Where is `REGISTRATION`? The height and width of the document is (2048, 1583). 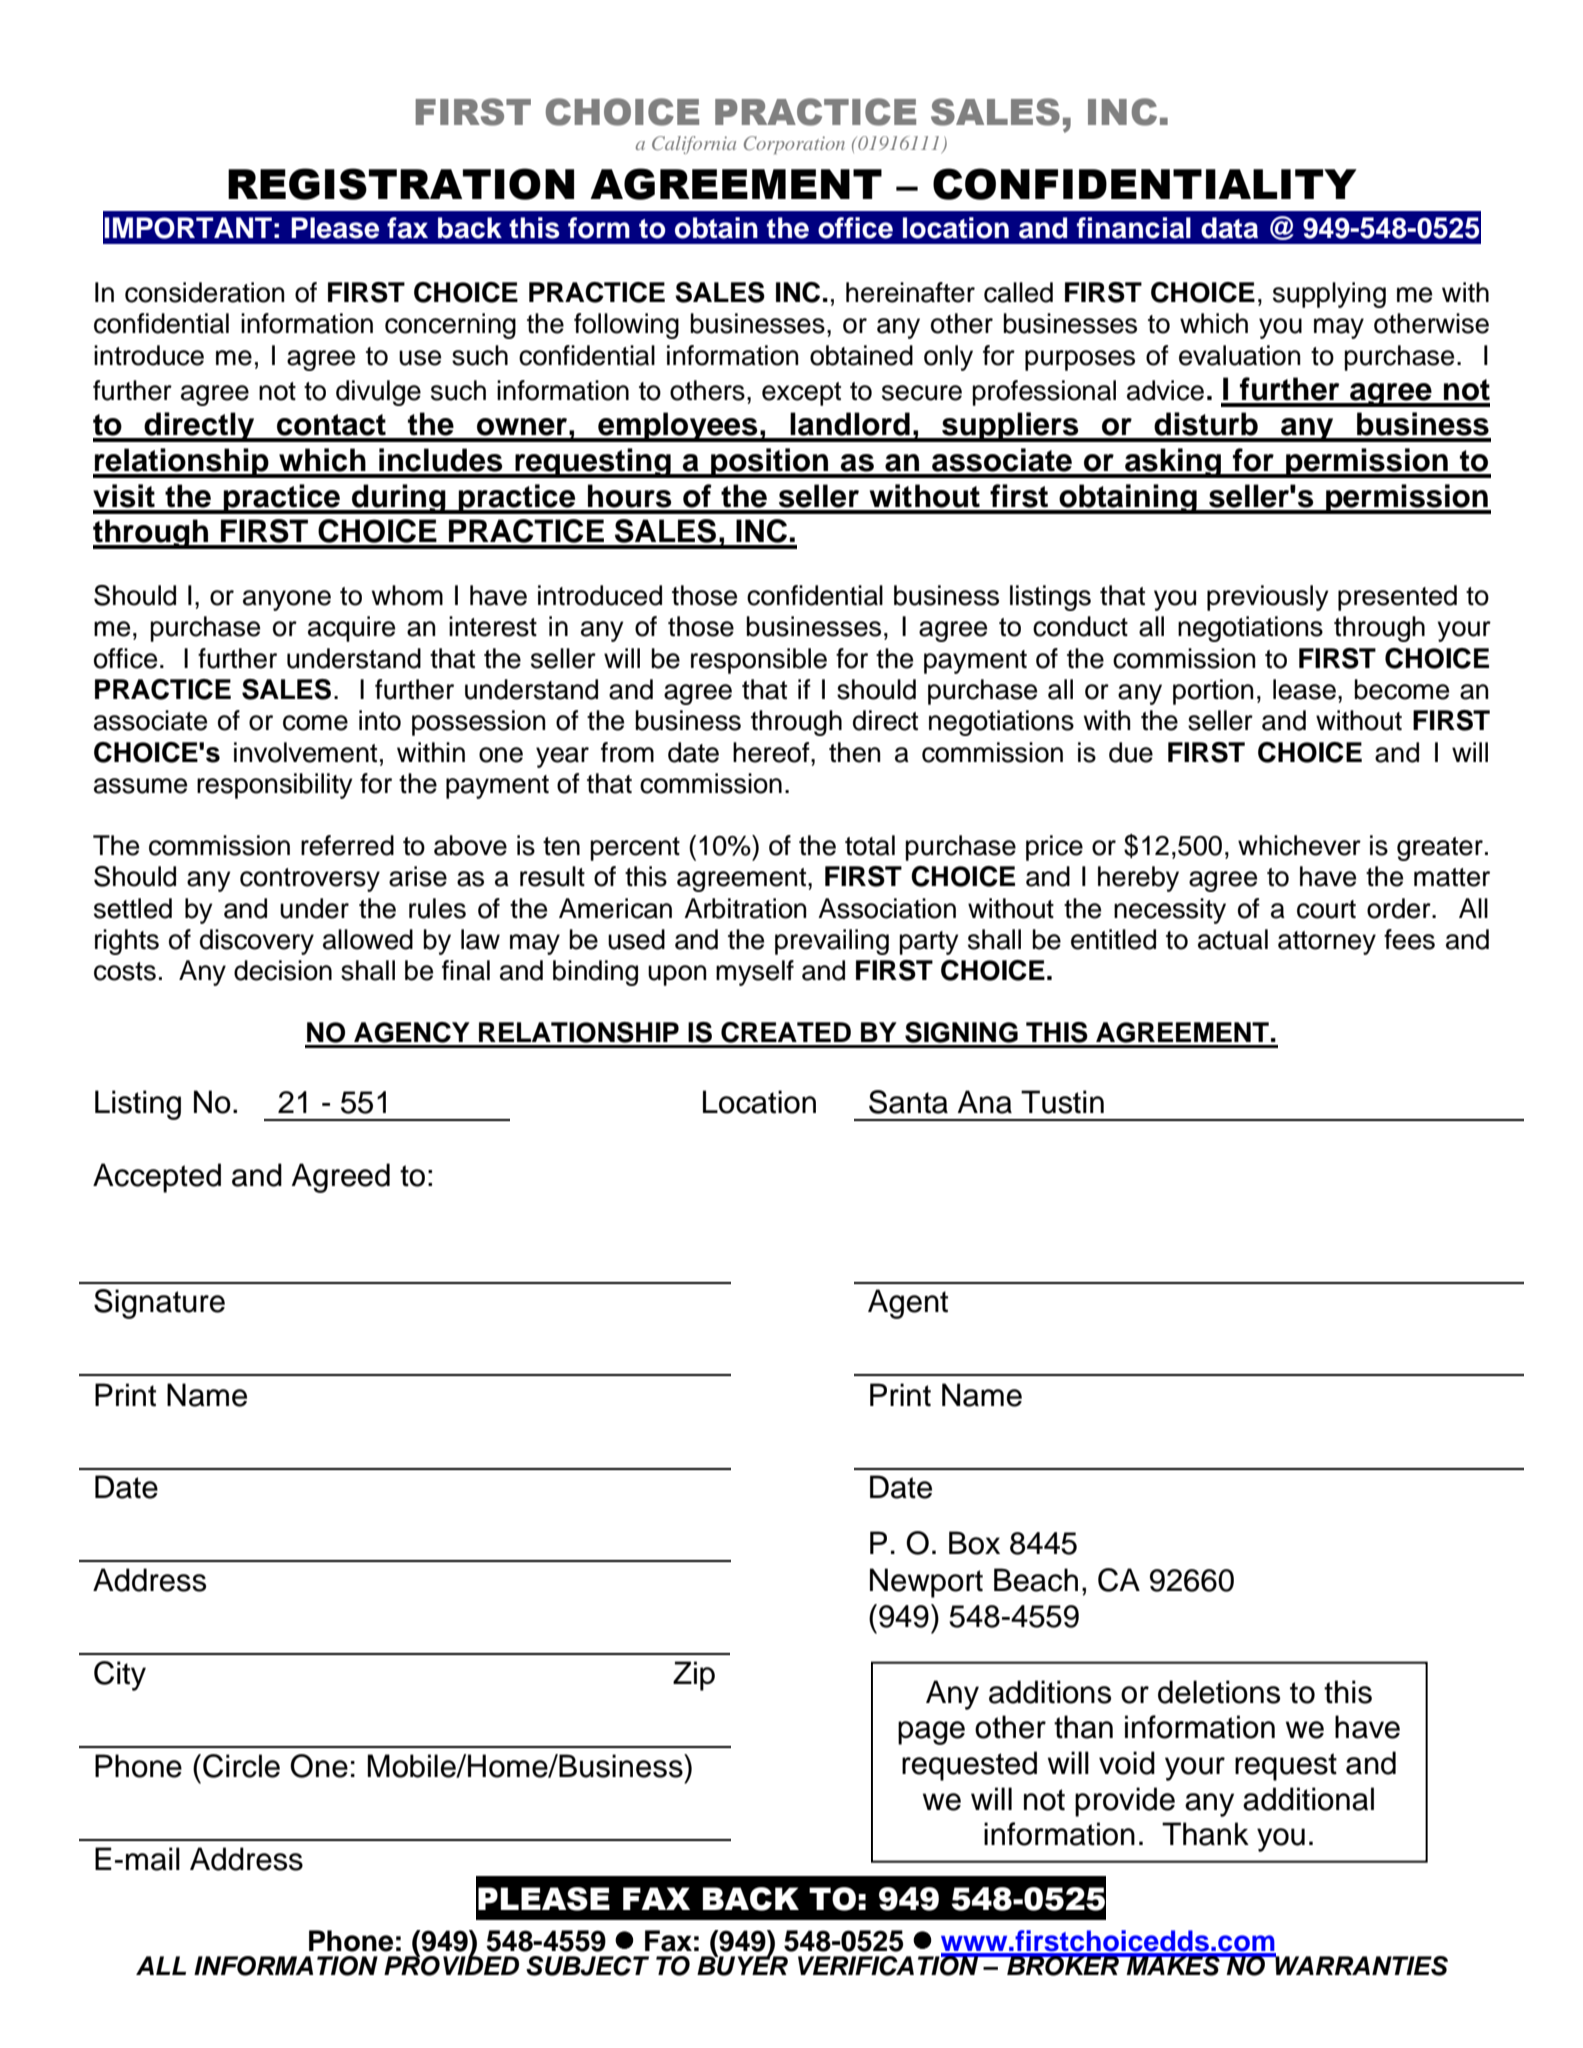 REGISTRATION is located at coordinates (401, 184).
